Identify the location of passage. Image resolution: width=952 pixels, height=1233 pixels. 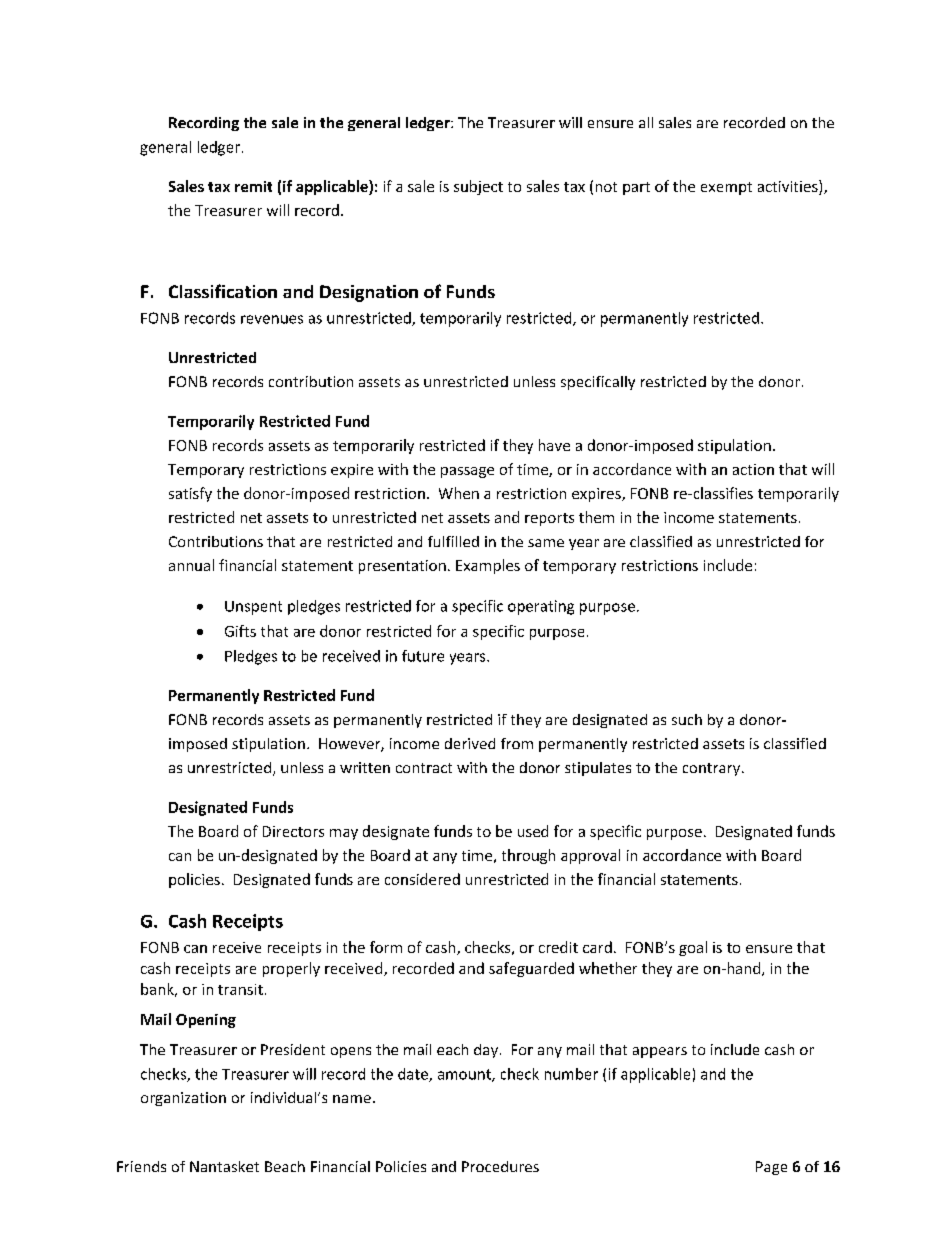
(467, 472).
